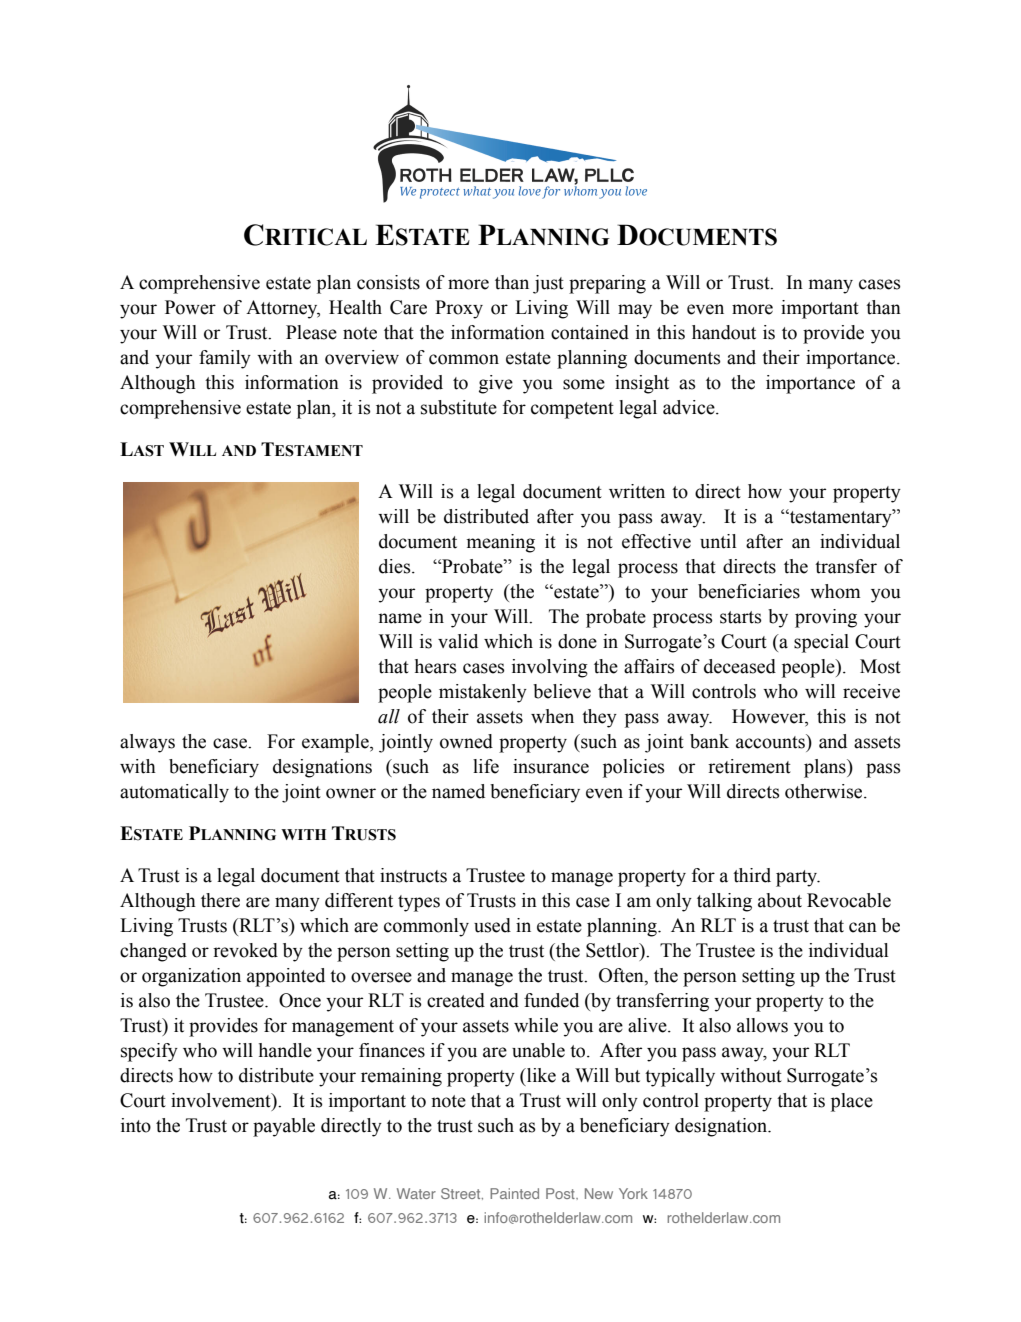 This image has height=1322, width=1021. Describe the element at coordinates (147, 743) in the image. I see `always` at that location.
